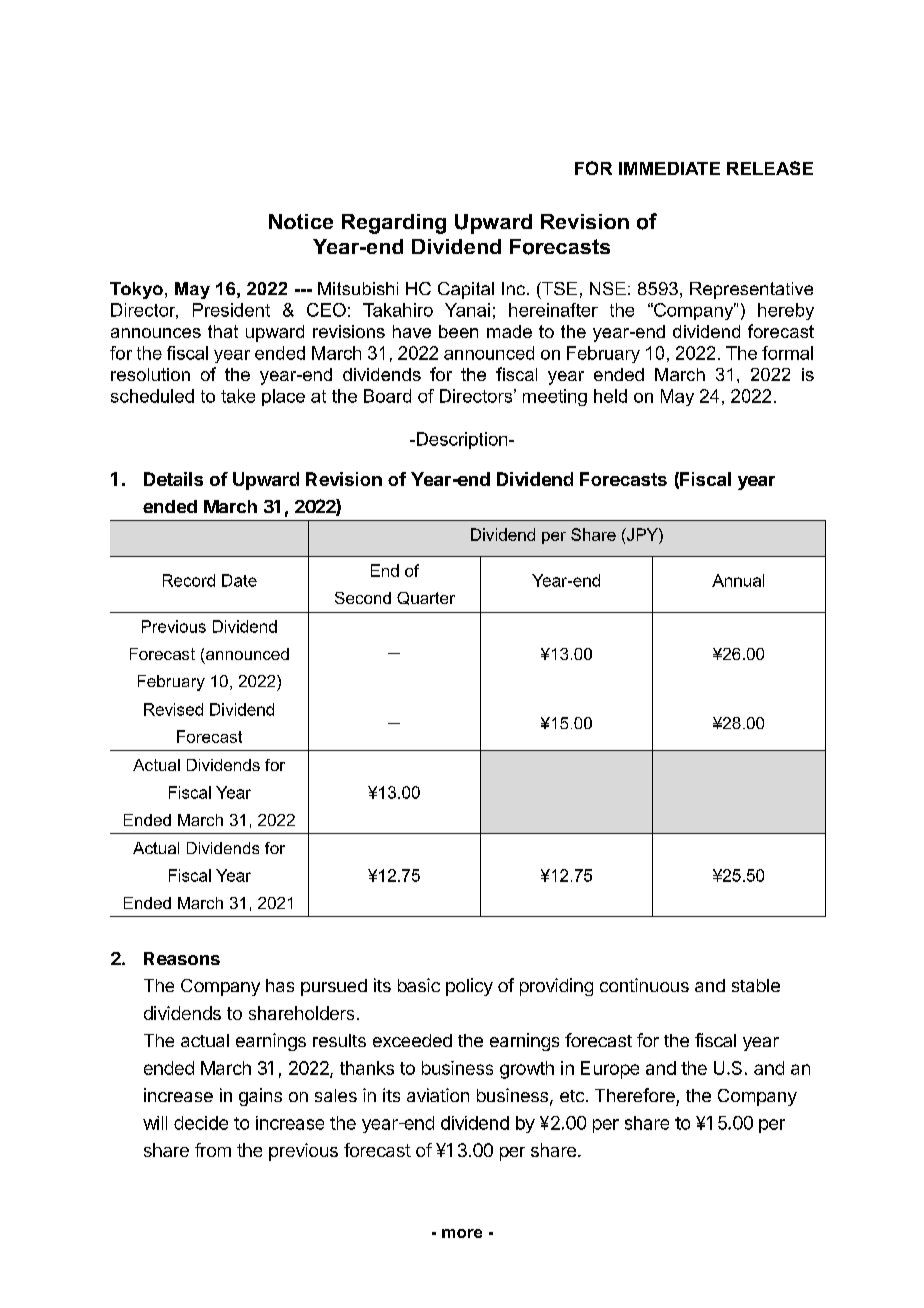 The width and height of the document is (924, 1308). I want to click on more, so click(462, 1233).
